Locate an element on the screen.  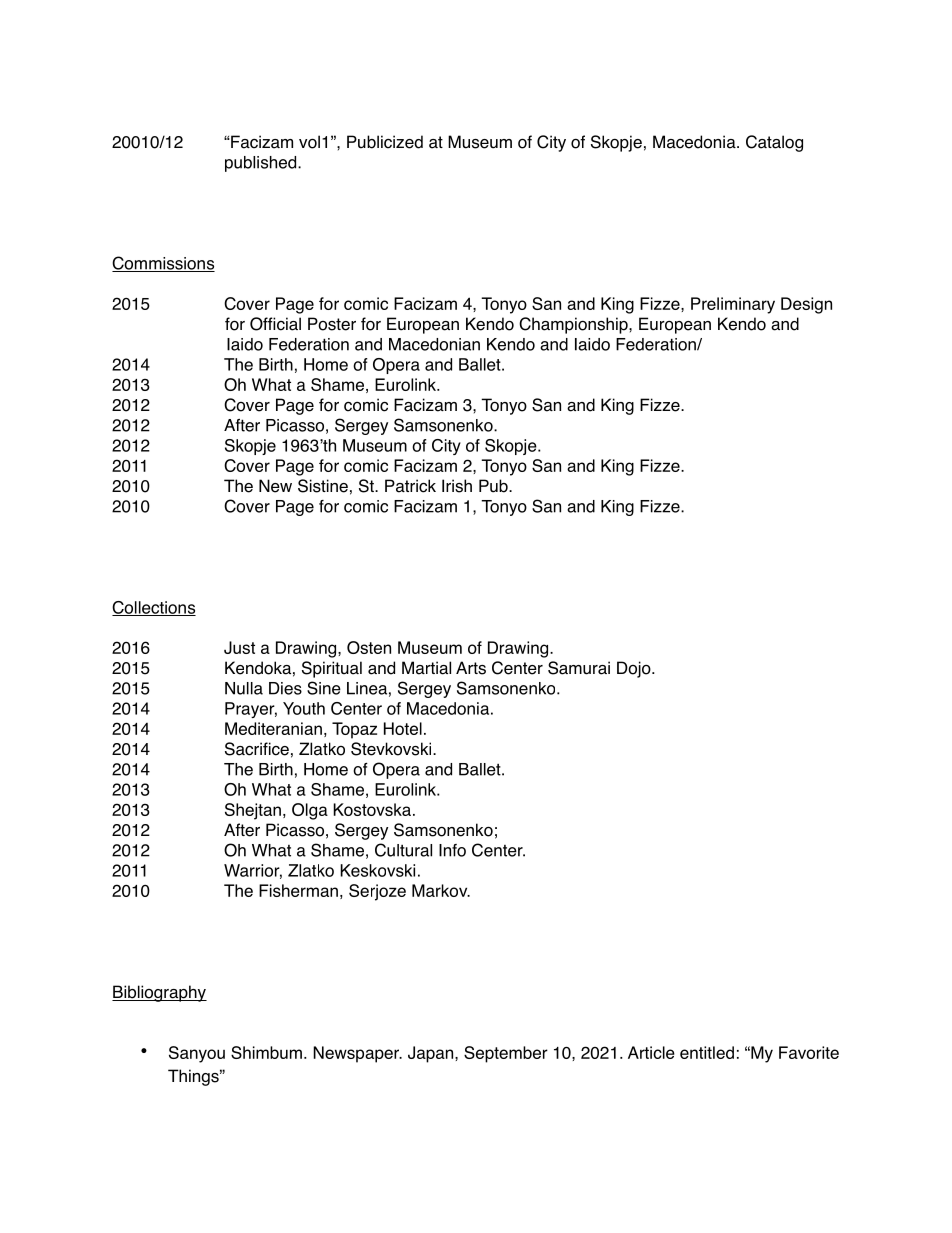
Catalog is located at coordinates (774, 143).
